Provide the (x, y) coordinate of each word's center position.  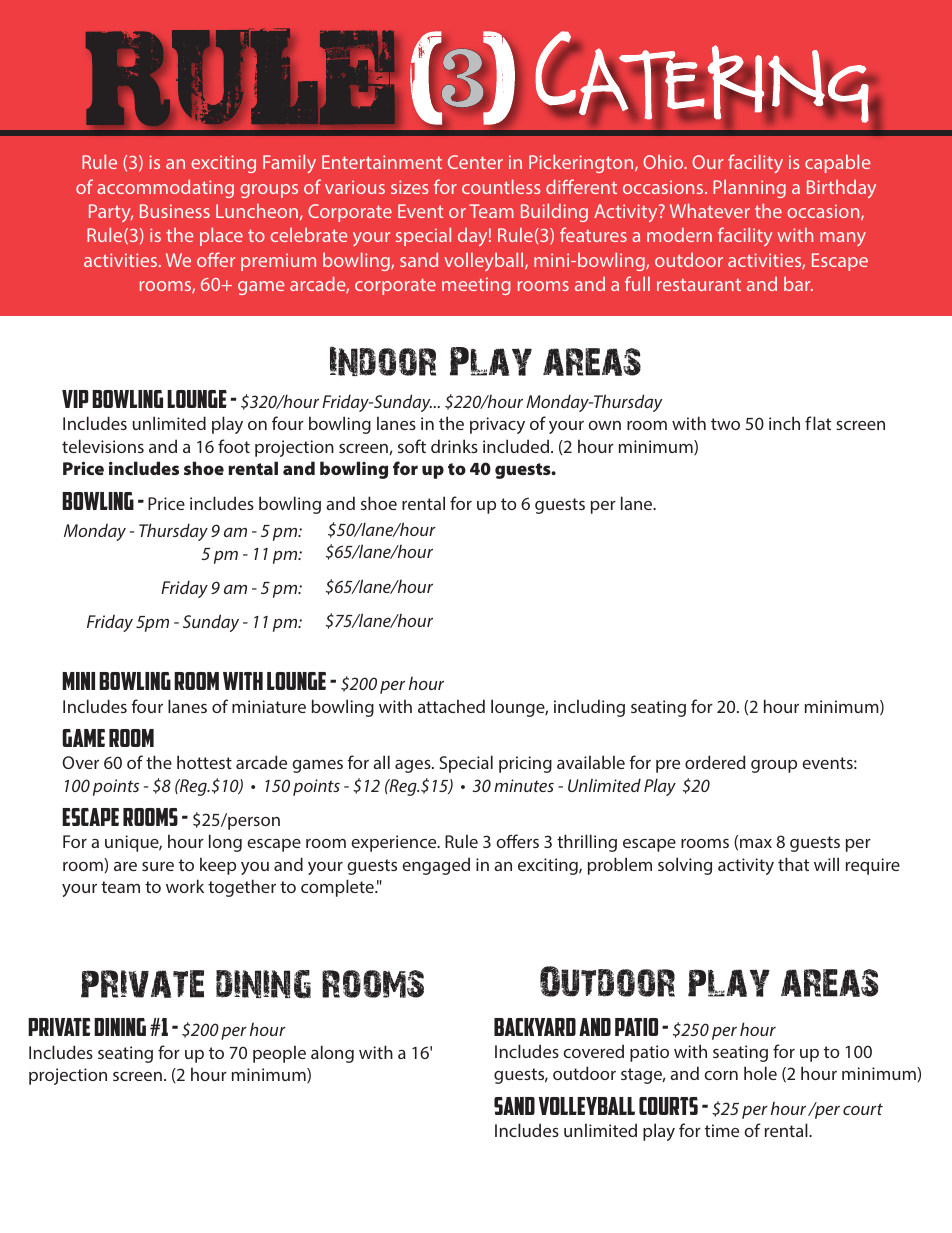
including (589, 708)
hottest (204, 762)
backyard (535, 1027)
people (279, 1054)
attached (451, 706)
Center (475, 162)
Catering (702, 77)
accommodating (165, 188)
